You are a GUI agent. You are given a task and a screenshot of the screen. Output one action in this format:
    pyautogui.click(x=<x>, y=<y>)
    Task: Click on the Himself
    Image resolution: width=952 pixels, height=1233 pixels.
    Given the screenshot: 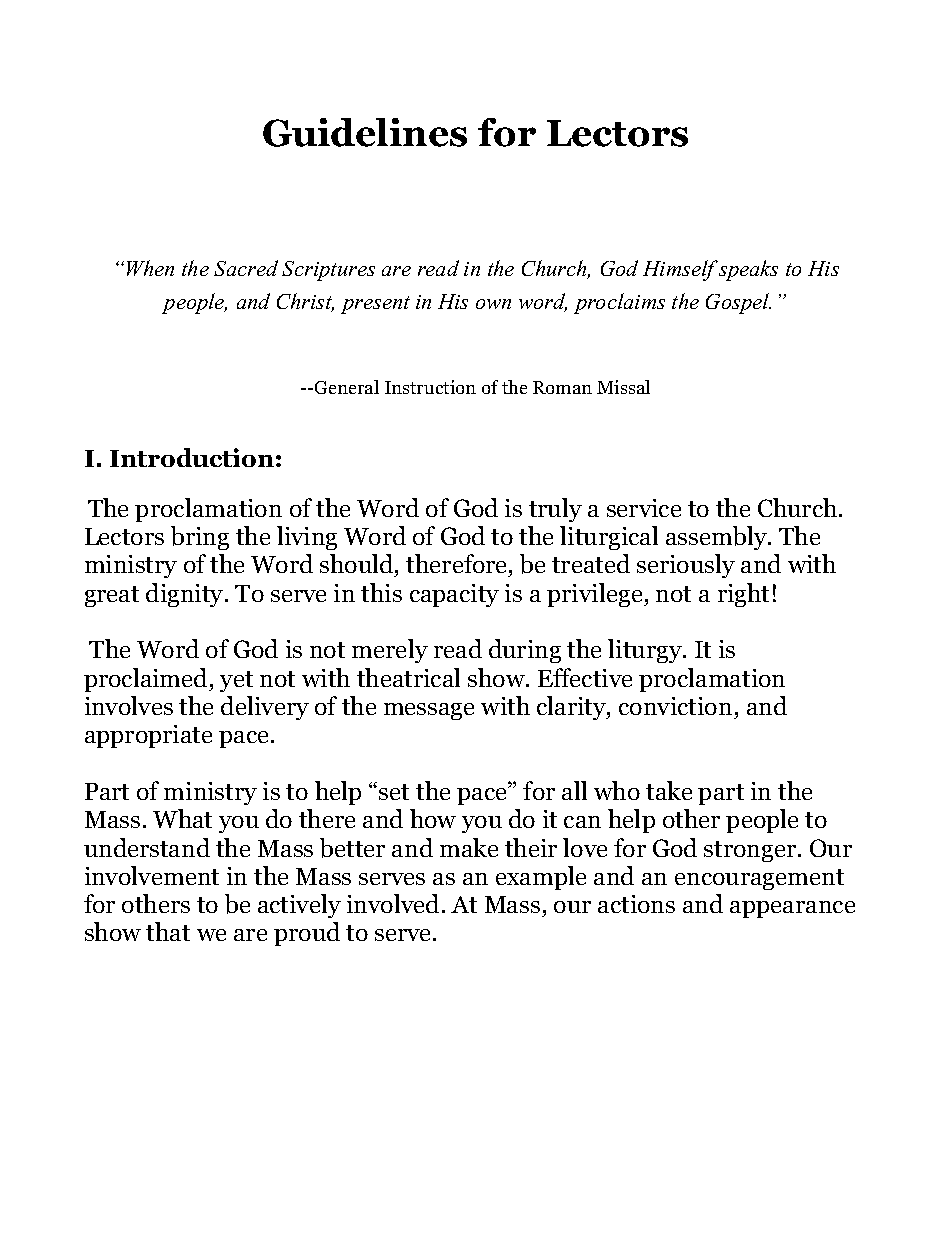 What is the action you would take?
    pyautogui.click(x=680, y=270)
